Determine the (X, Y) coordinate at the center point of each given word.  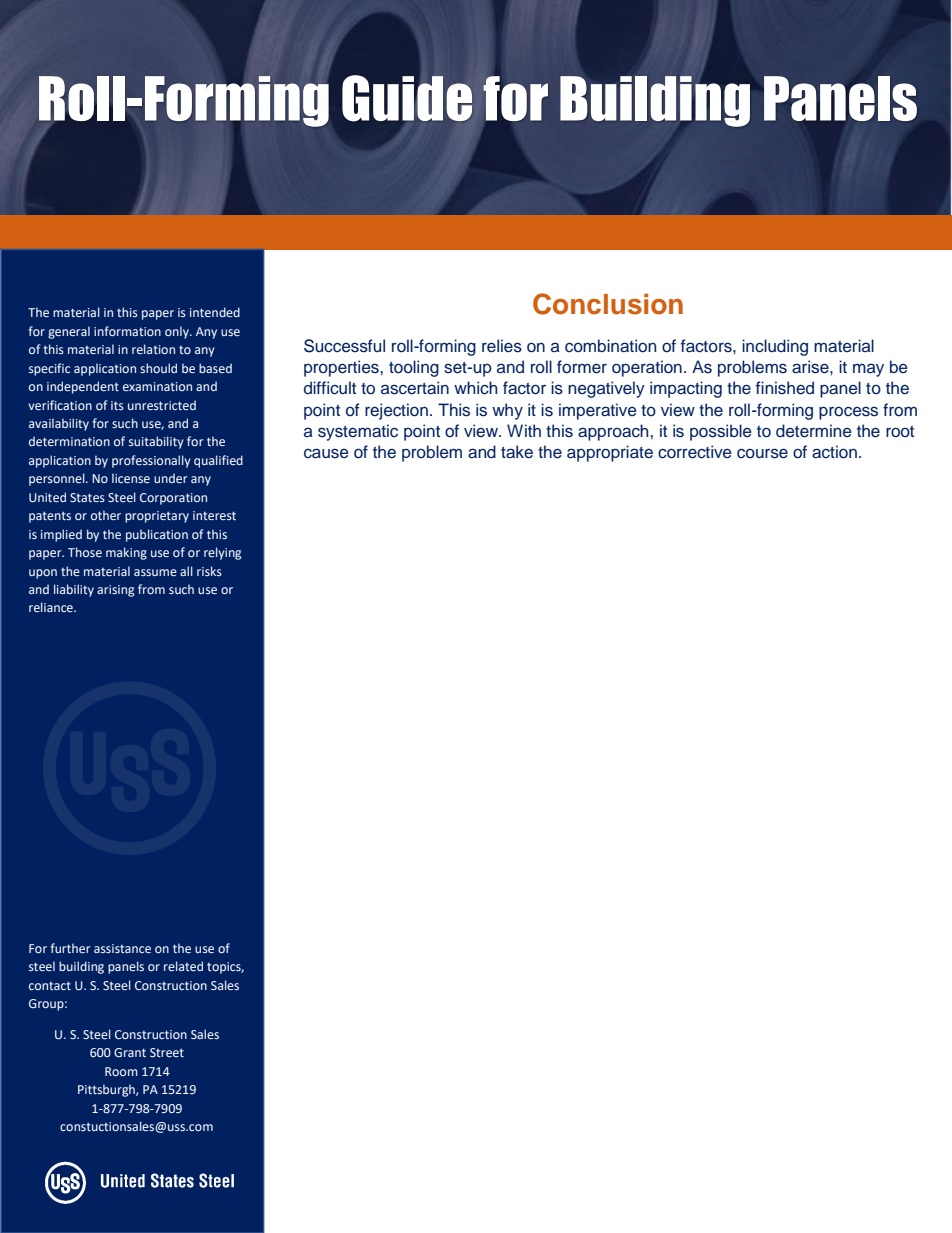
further (70, 948)
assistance (122, 948)
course (762, 453)
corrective (695, 452)
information (127, 331)
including (775, 347)
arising (115, 591)
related (183, 966)
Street (167, 1052)
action (834, 452)
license (131, 478)
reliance (52, 607)
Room (121, 1071)
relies (502, 346)
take (517, 452)
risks (209, 571)
